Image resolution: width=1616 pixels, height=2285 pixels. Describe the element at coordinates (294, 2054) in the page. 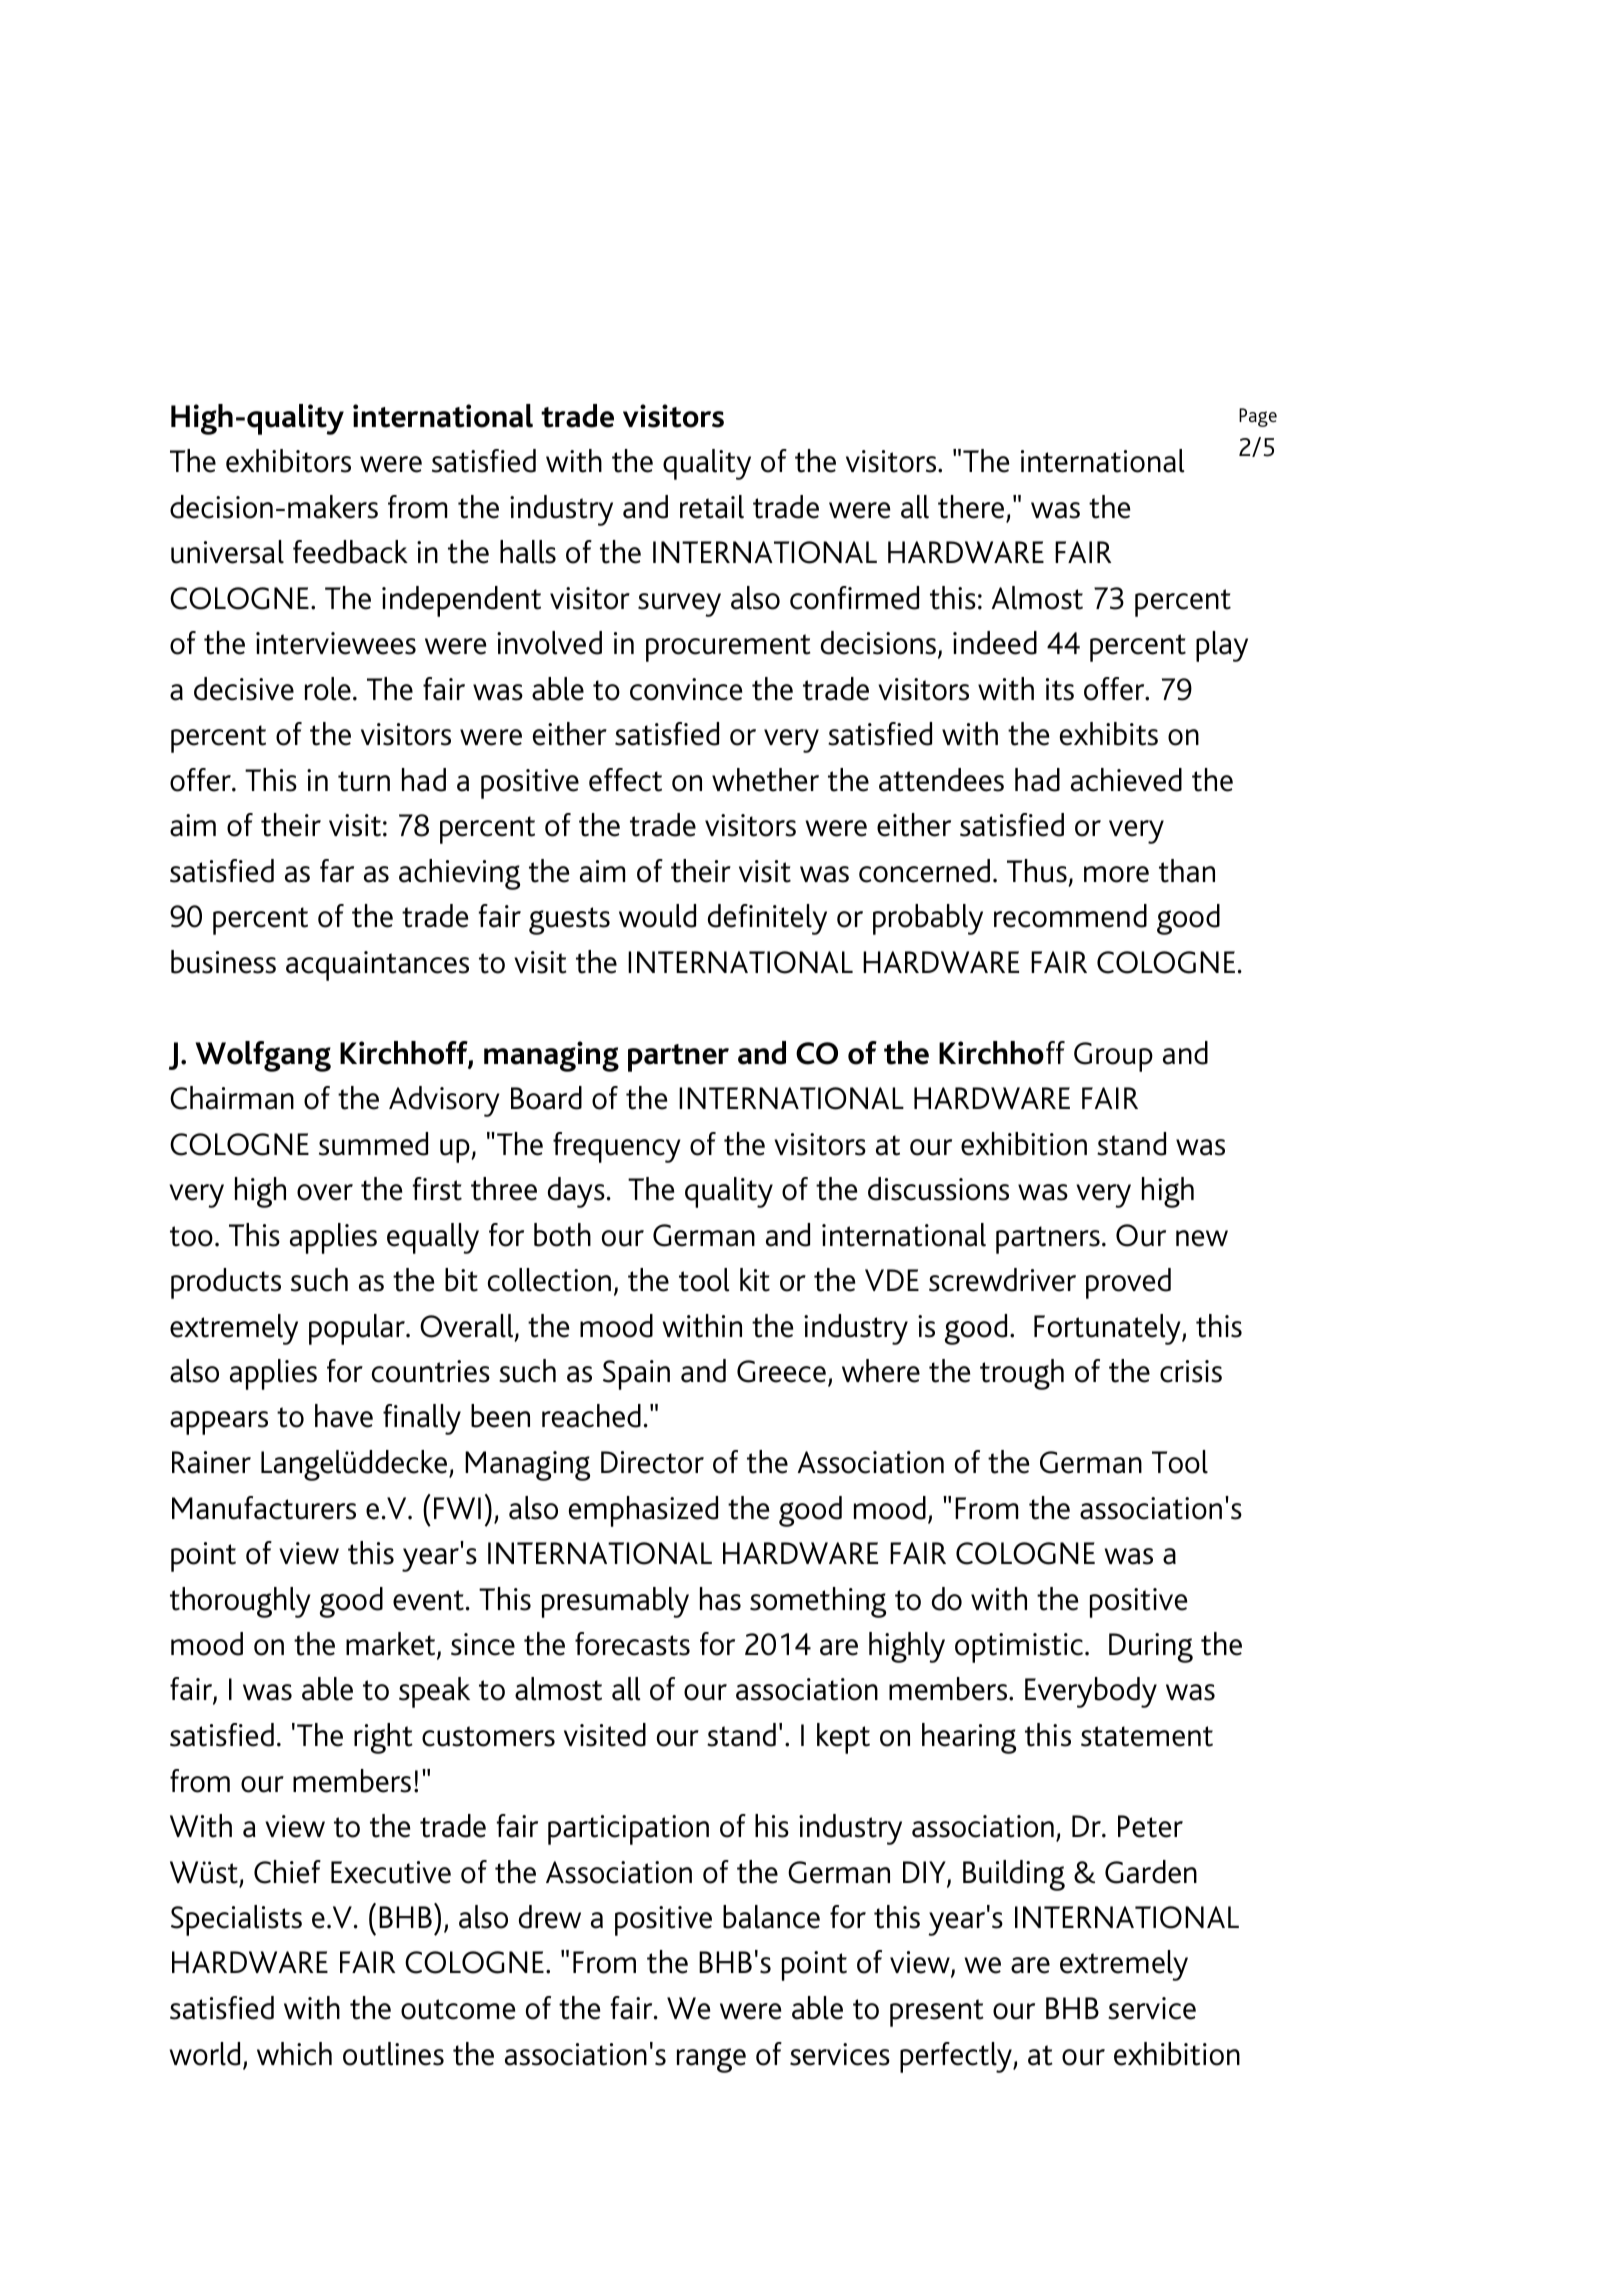

I see `which` at that location.
